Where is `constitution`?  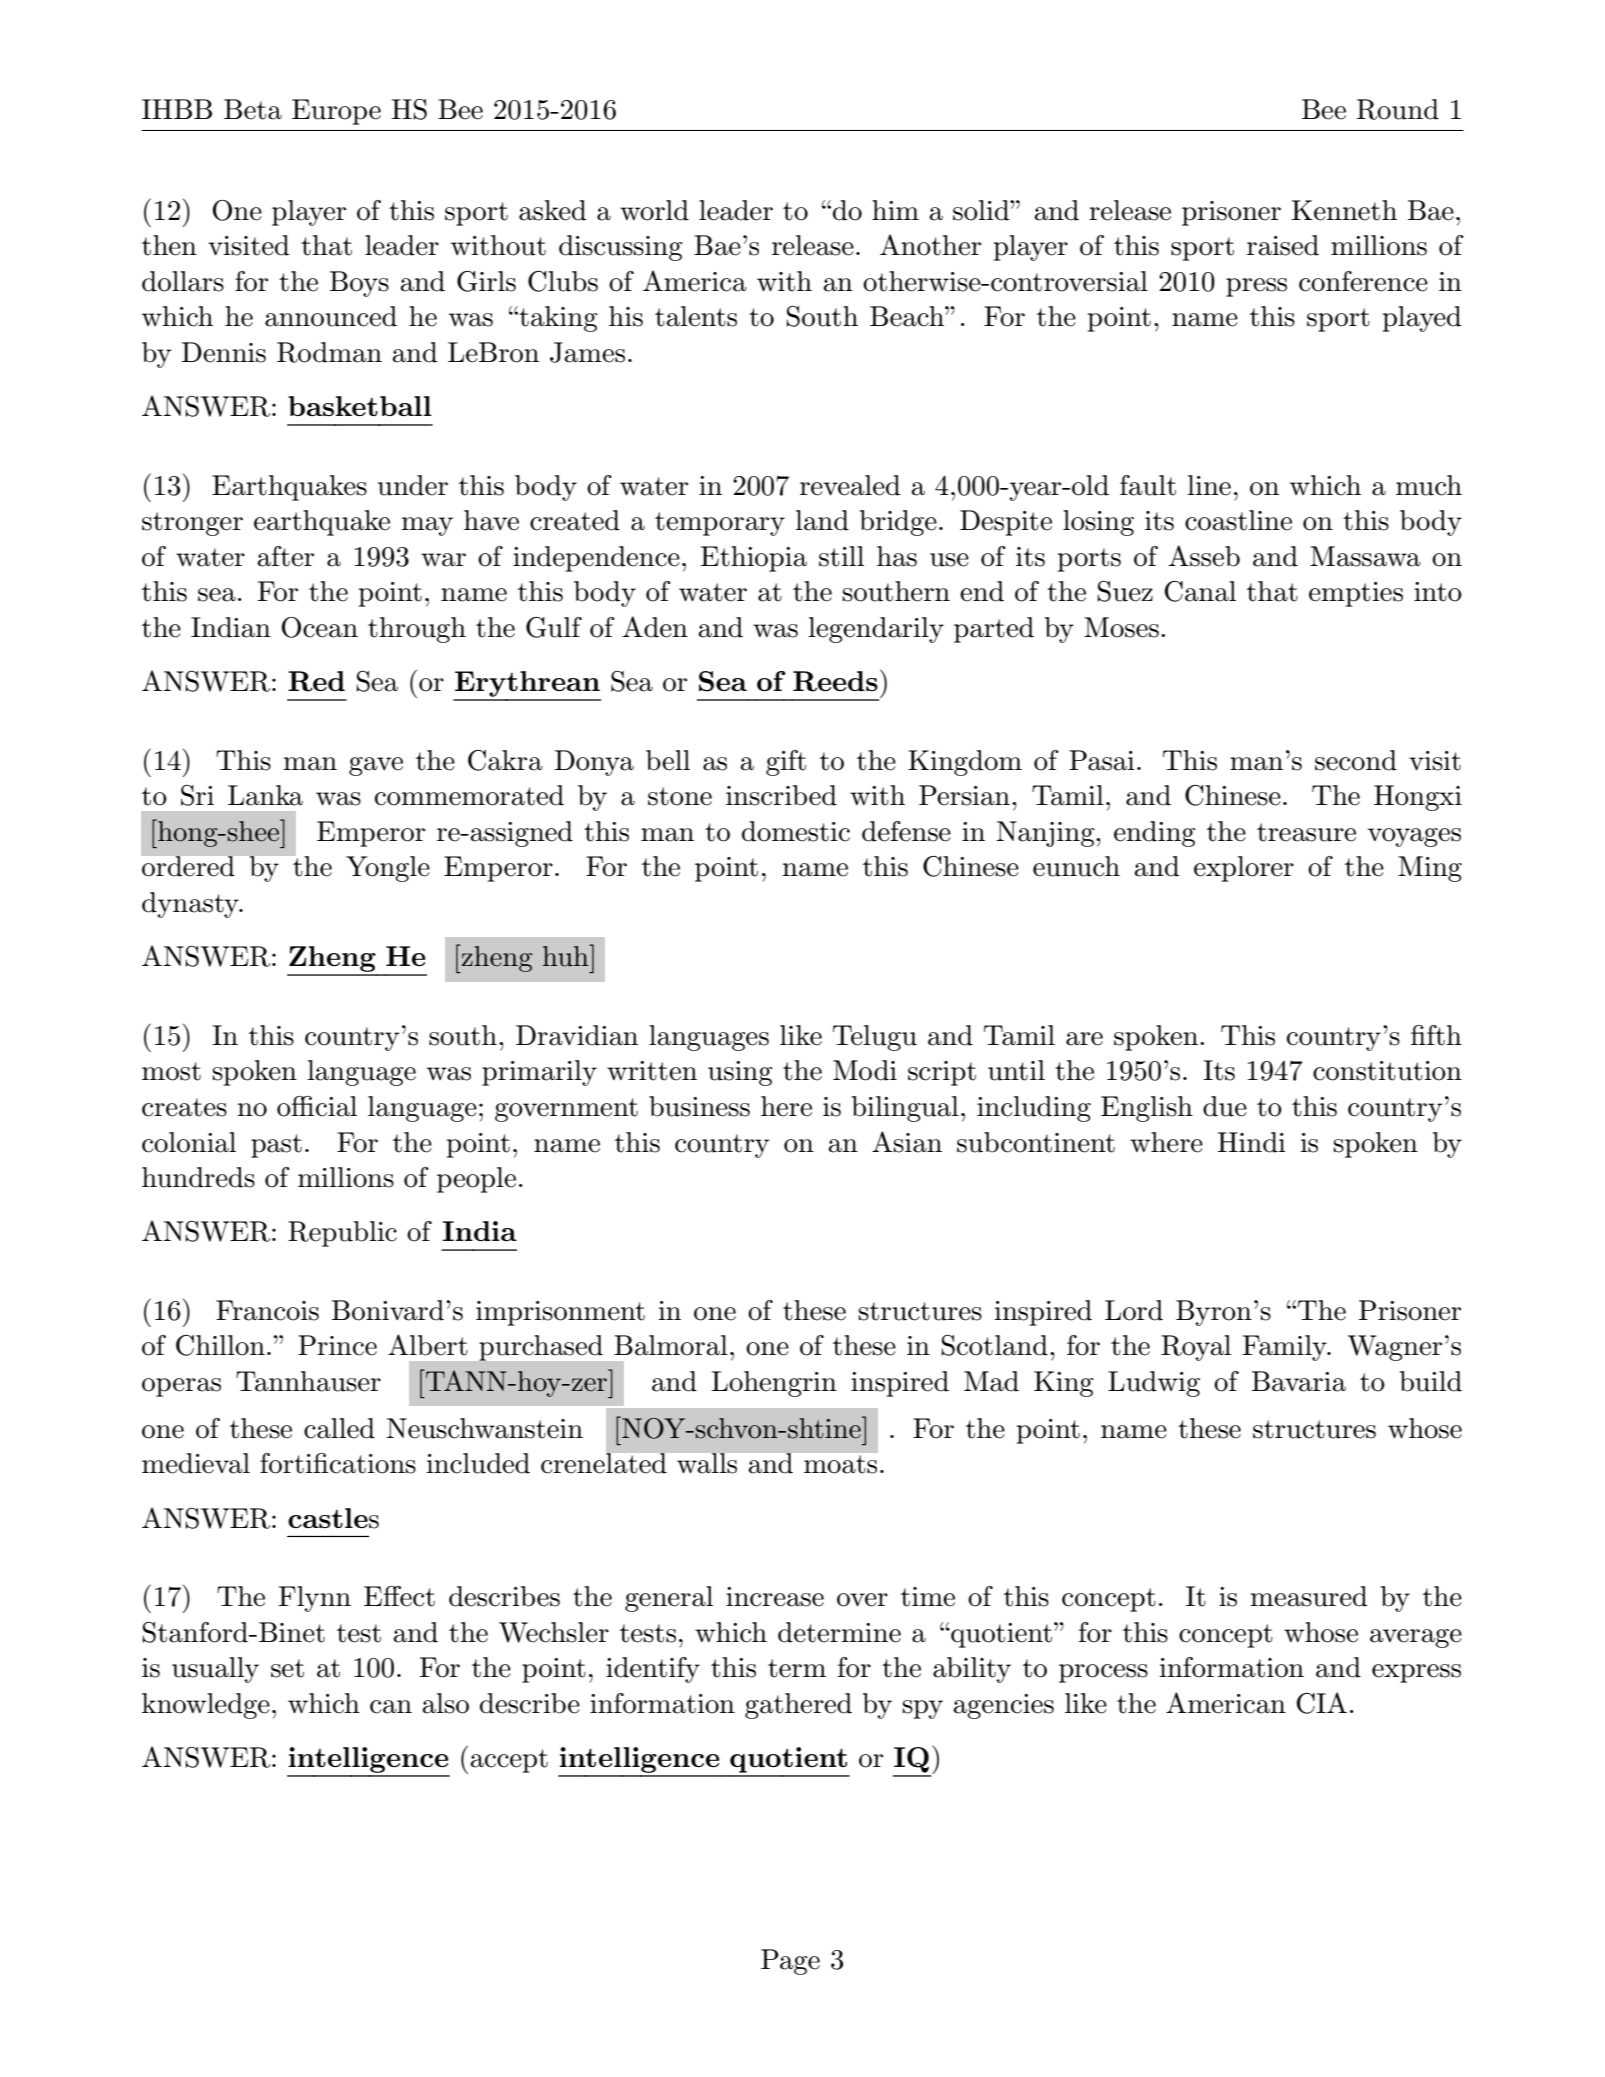
constitution is located at coordinates (1387, 1071).
